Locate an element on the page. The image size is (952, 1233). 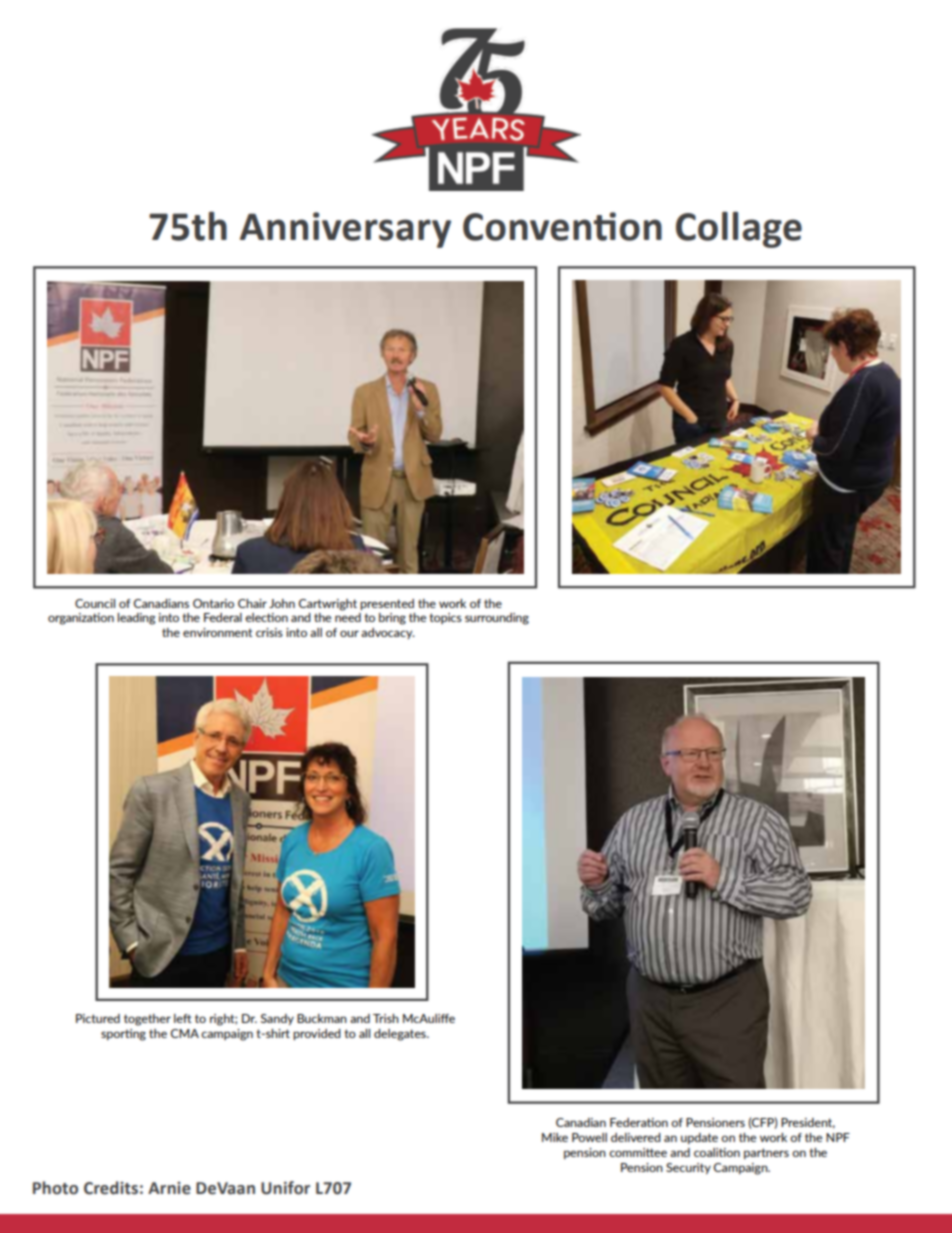
Anniversary is located at coordinates (345, 230).
